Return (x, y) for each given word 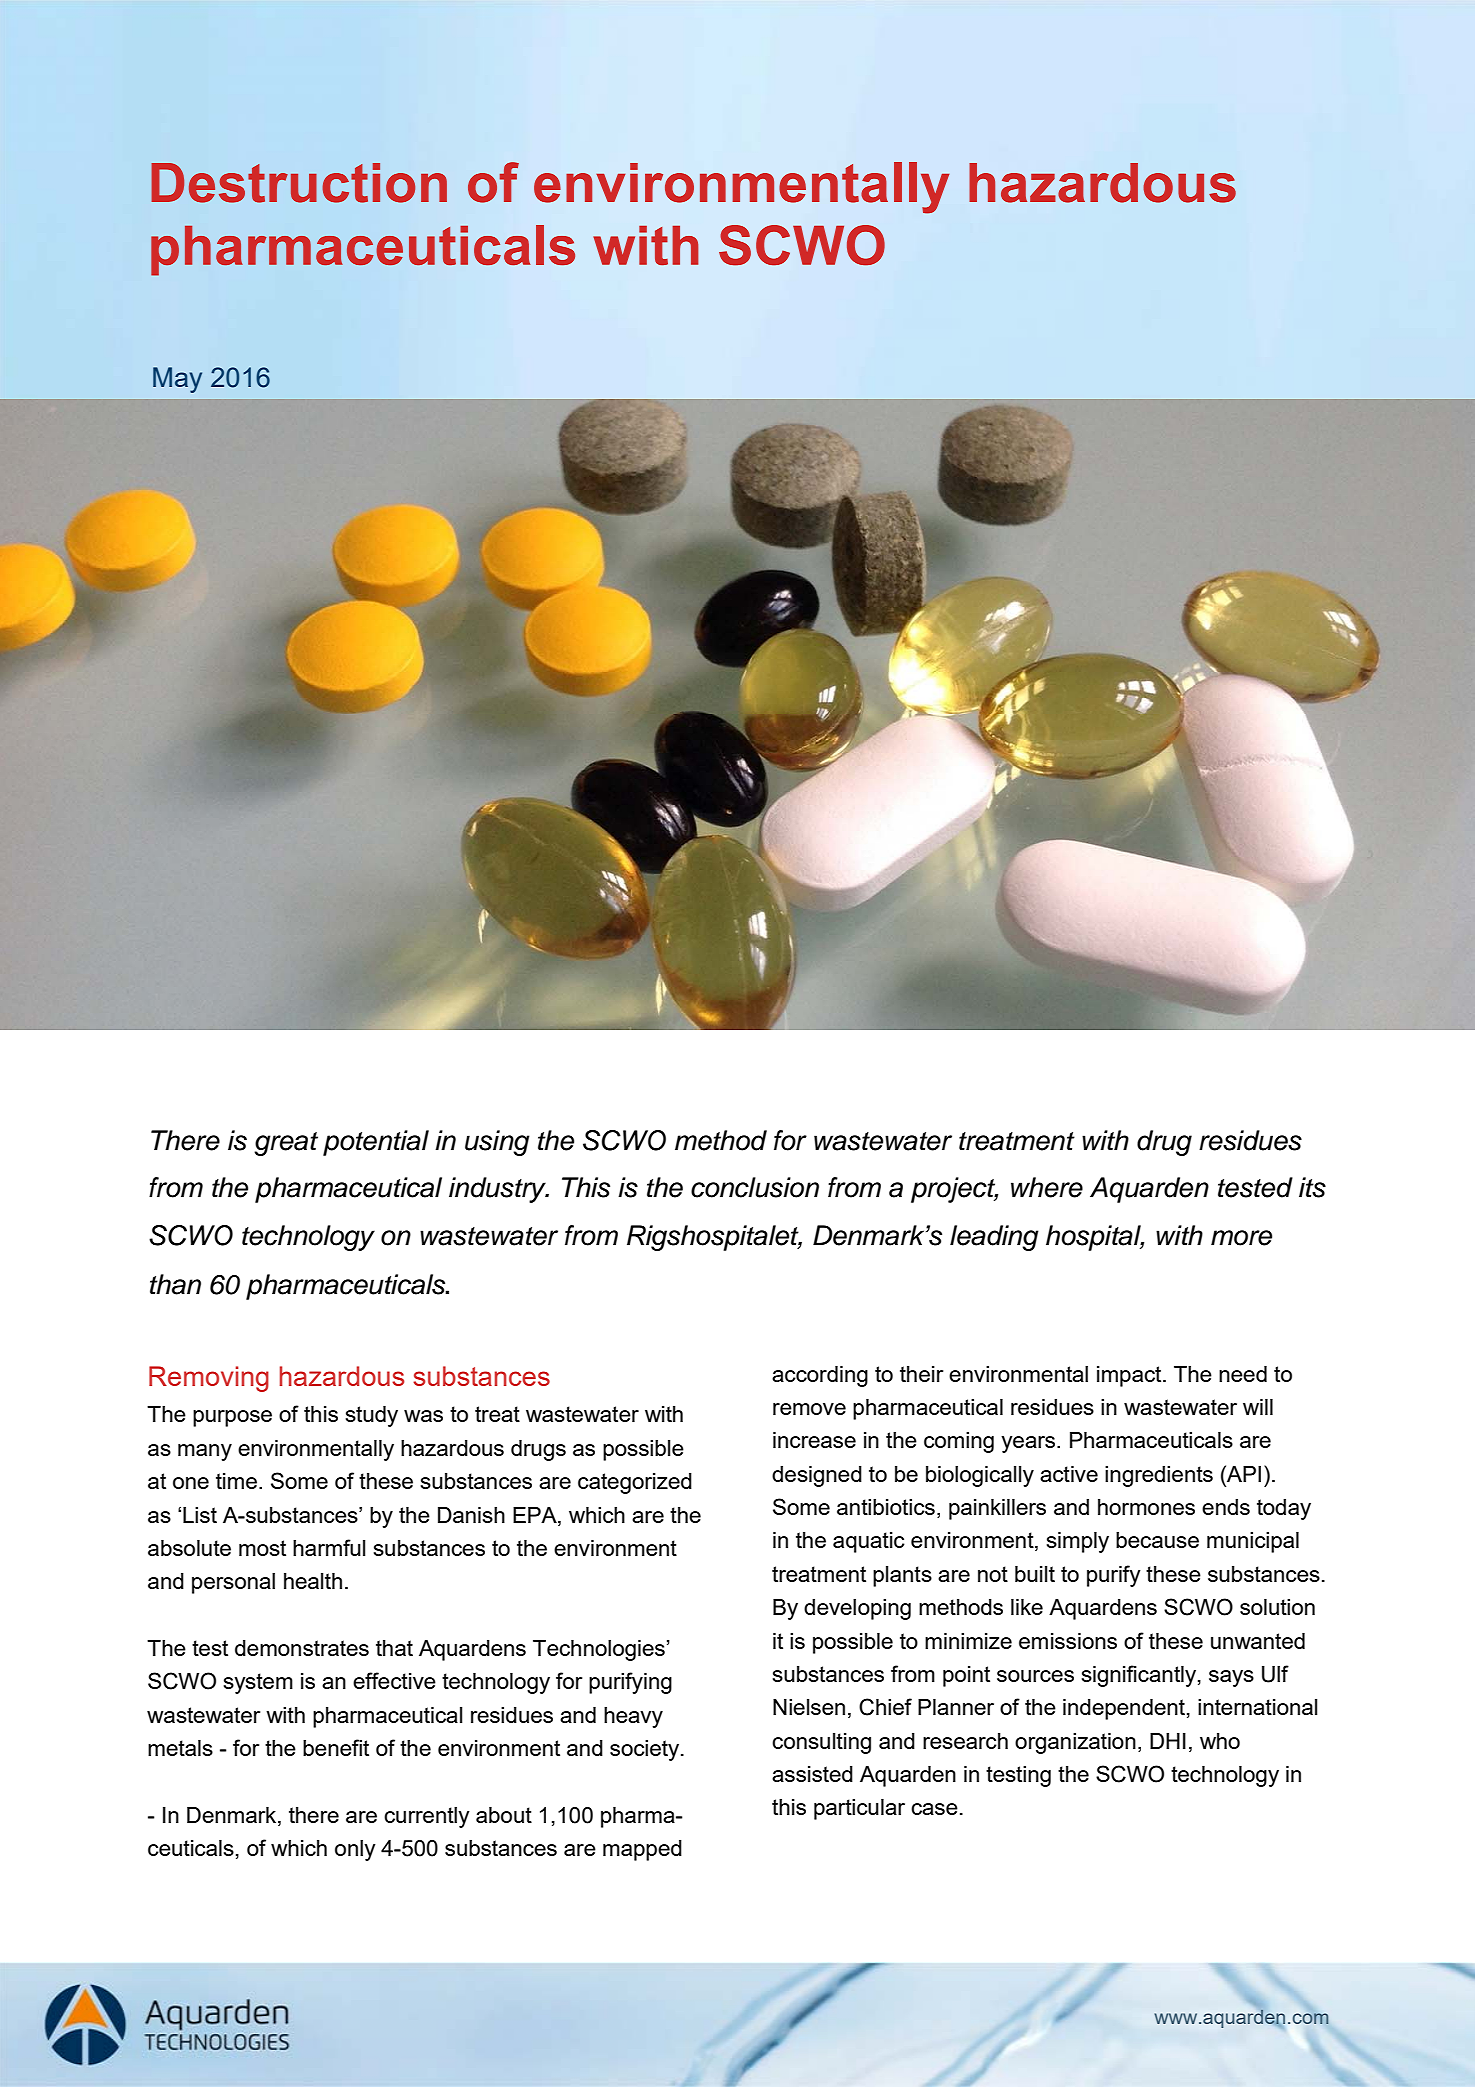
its (1312, 1187)
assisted (812, 1774)
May (177, 380)
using (497, 1143)
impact (1130, 1376)
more (1241, 1238)
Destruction (299, 183)
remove (809, 1409)
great (286, 1144)
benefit (336, 1747)
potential (376, 1143)
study (372, 1416)
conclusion (755, 1187)
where (1047, 1187)
